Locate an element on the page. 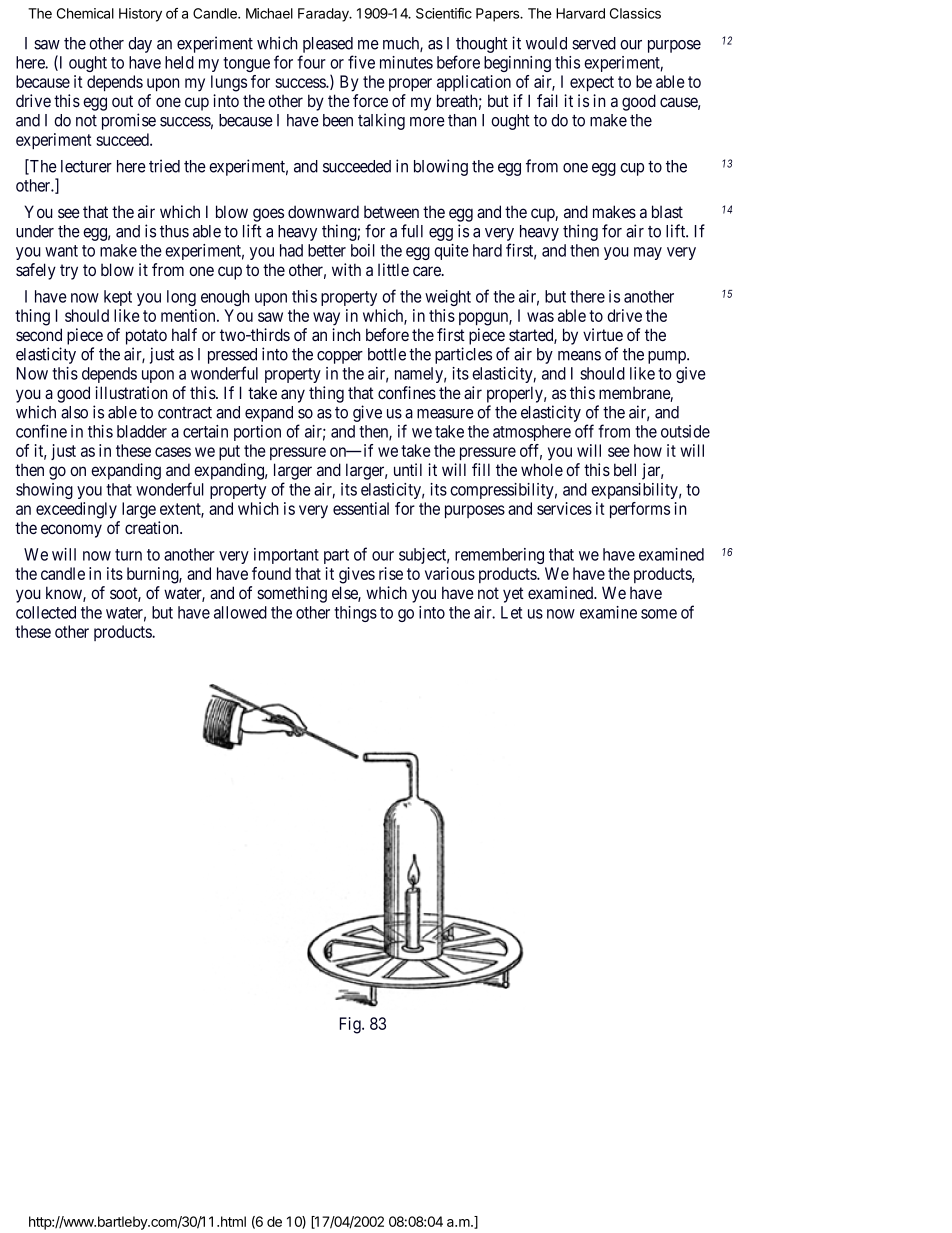  yet is located at coordinates (513, 595).
